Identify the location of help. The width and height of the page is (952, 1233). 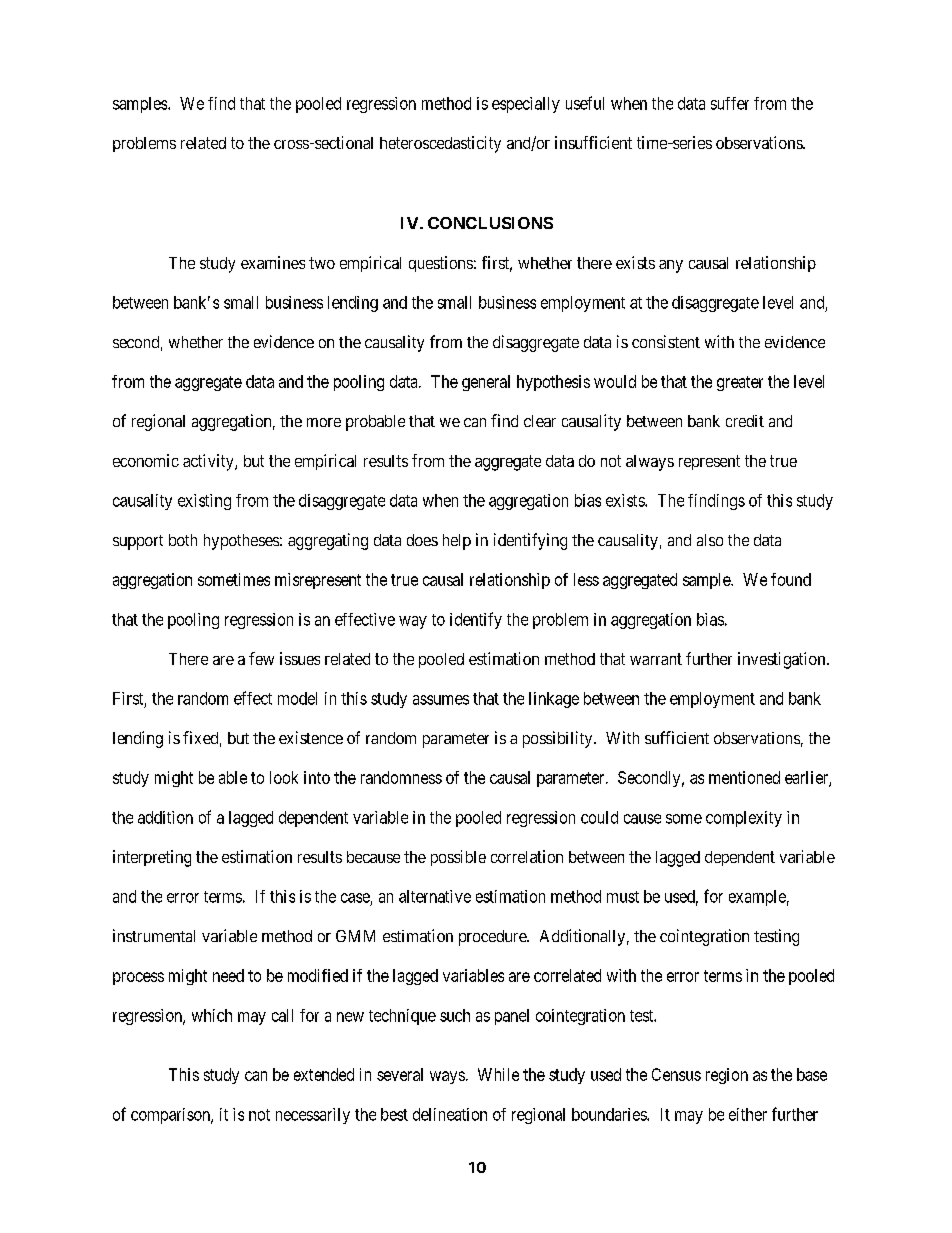
(457, 542).
